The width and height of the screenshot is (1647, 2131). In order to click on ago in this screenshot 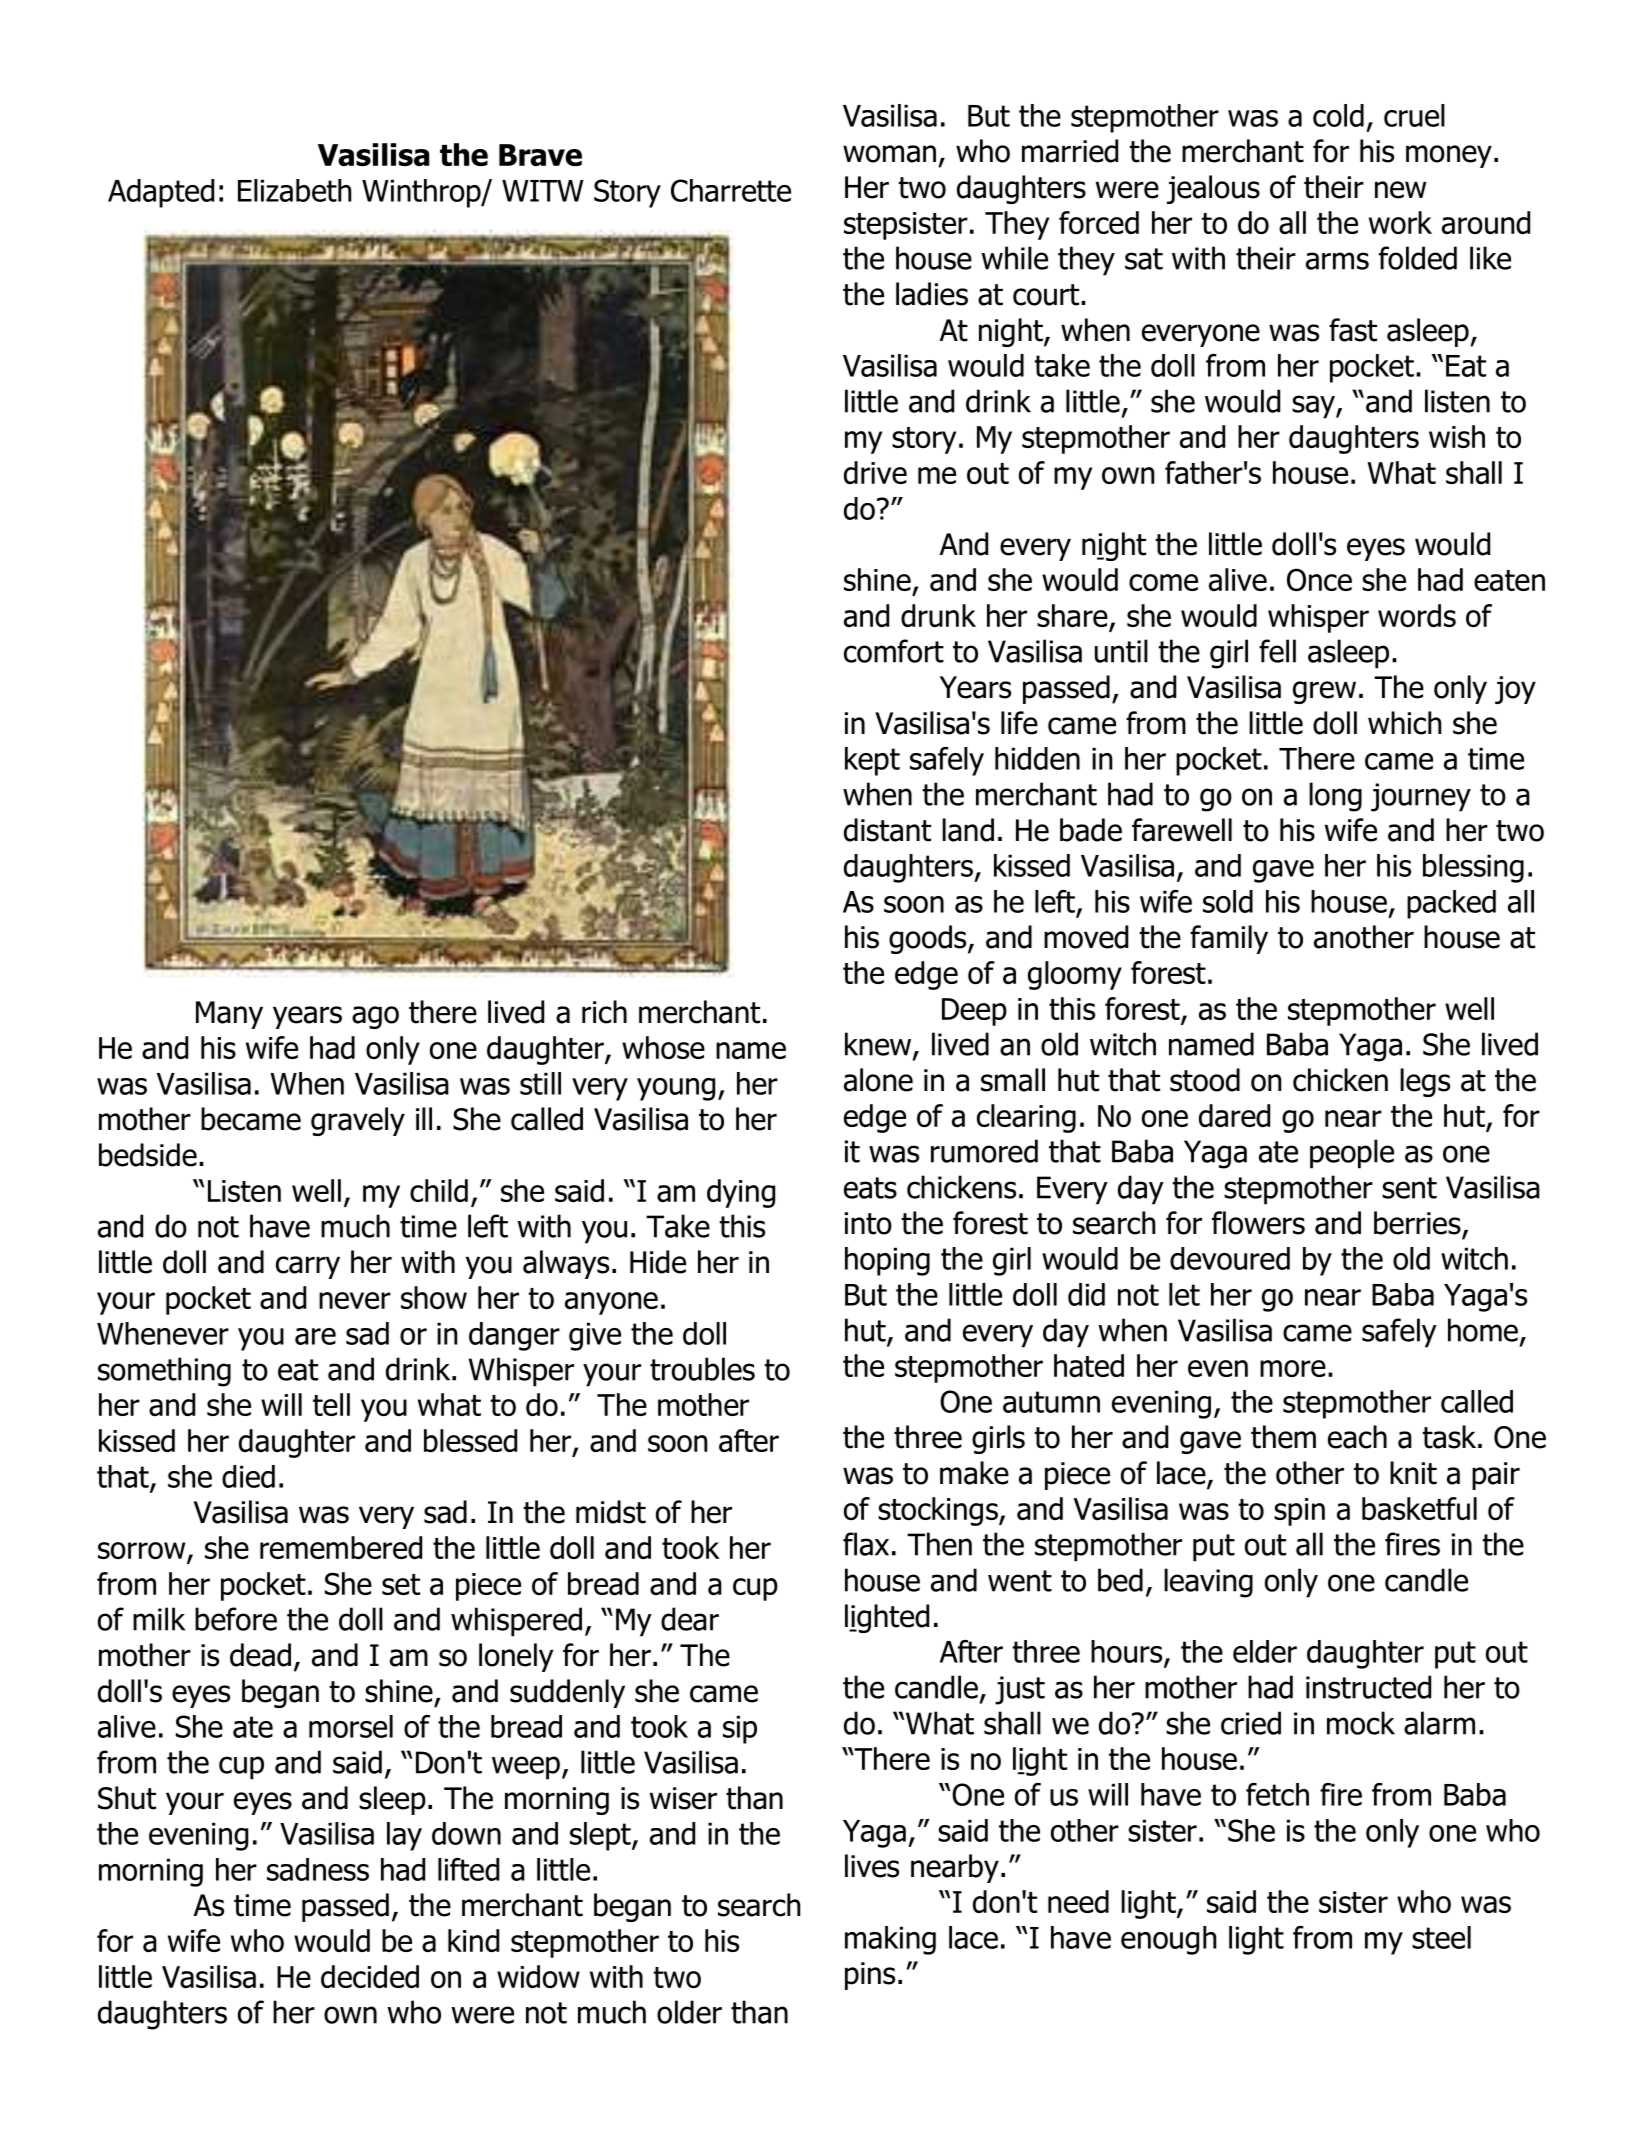, I will do `click(375, 1017)`.
